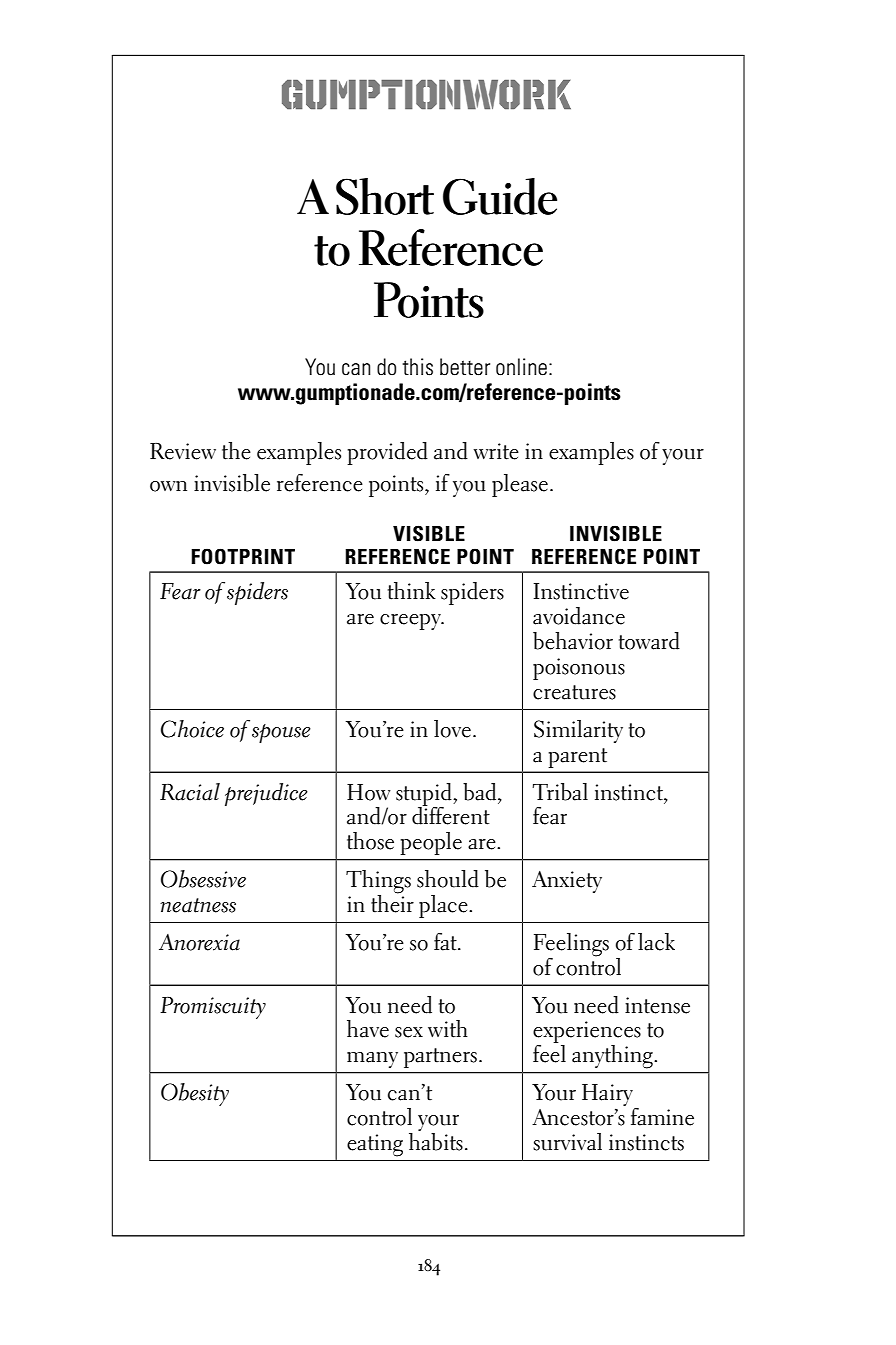 The width and height of the screenshot is (896, 1345). I want to click on Guide, so click(500, 196).
